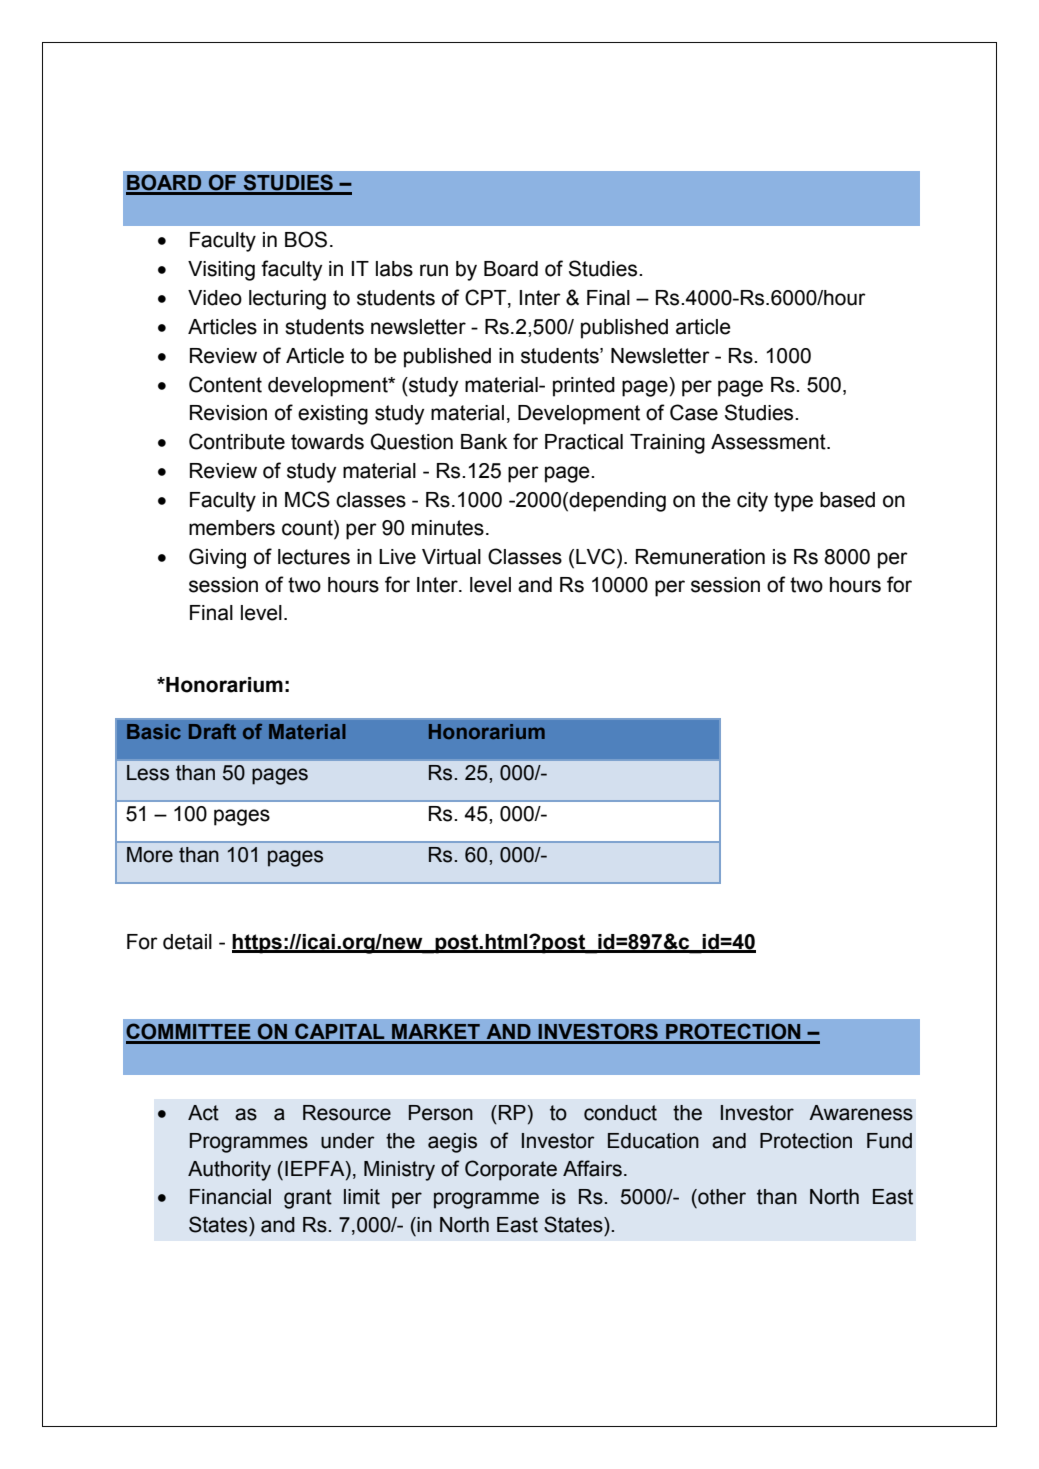  What do you see at coordinates (700, 557) in the screenshot?
I see `Remuneration` at bounding box center [700, 557].
